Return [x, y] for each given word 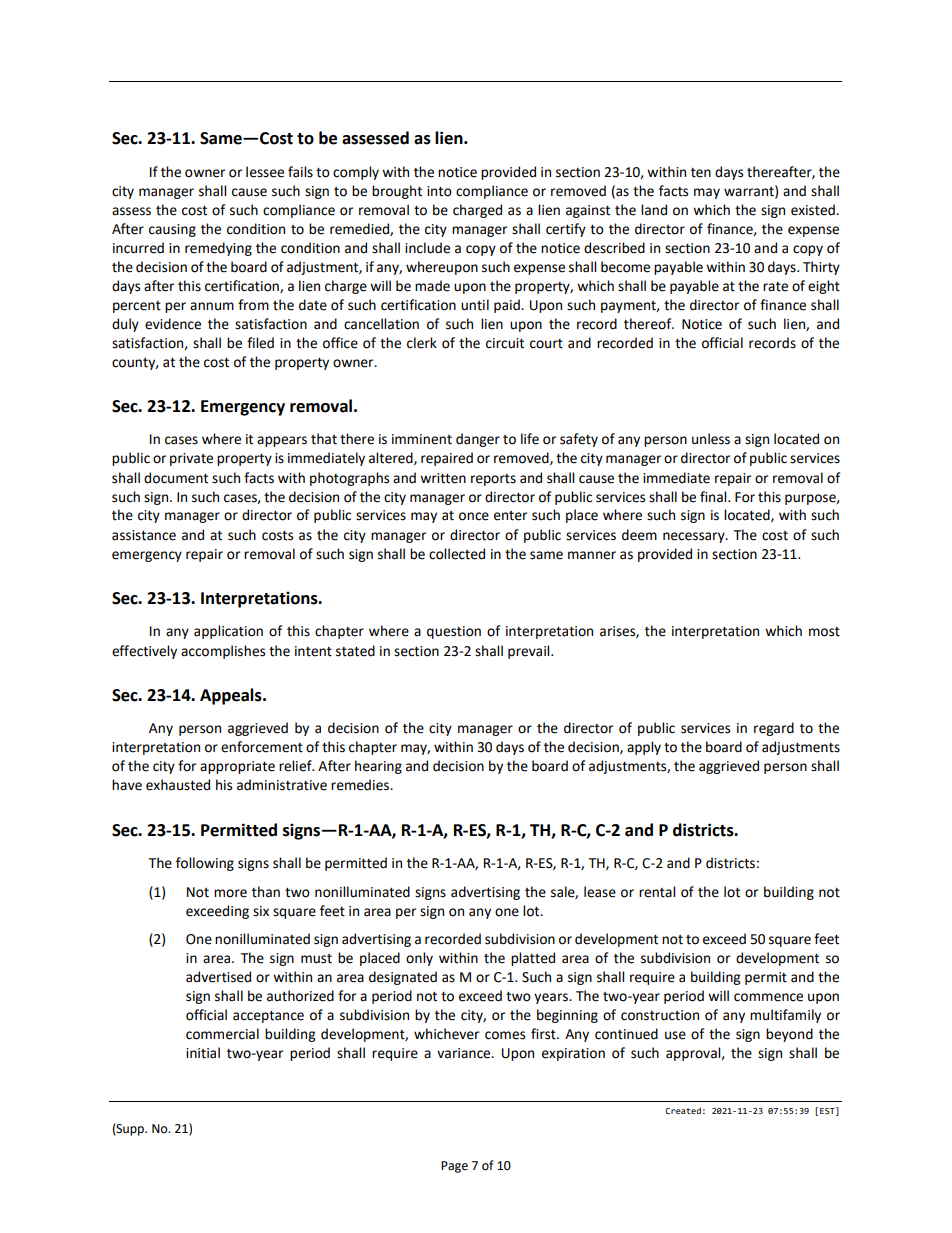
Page [454, 1167]
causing [172, 230]
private [191, 459]
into [439, 191]
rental [657, 892]
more [230, 893]
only [419, 959]
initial [203, 1053]
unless [711, 439]
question [454, 632]
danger [478, 440]
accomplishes [223, 652]
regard [774, 729]
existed [814, 210]
